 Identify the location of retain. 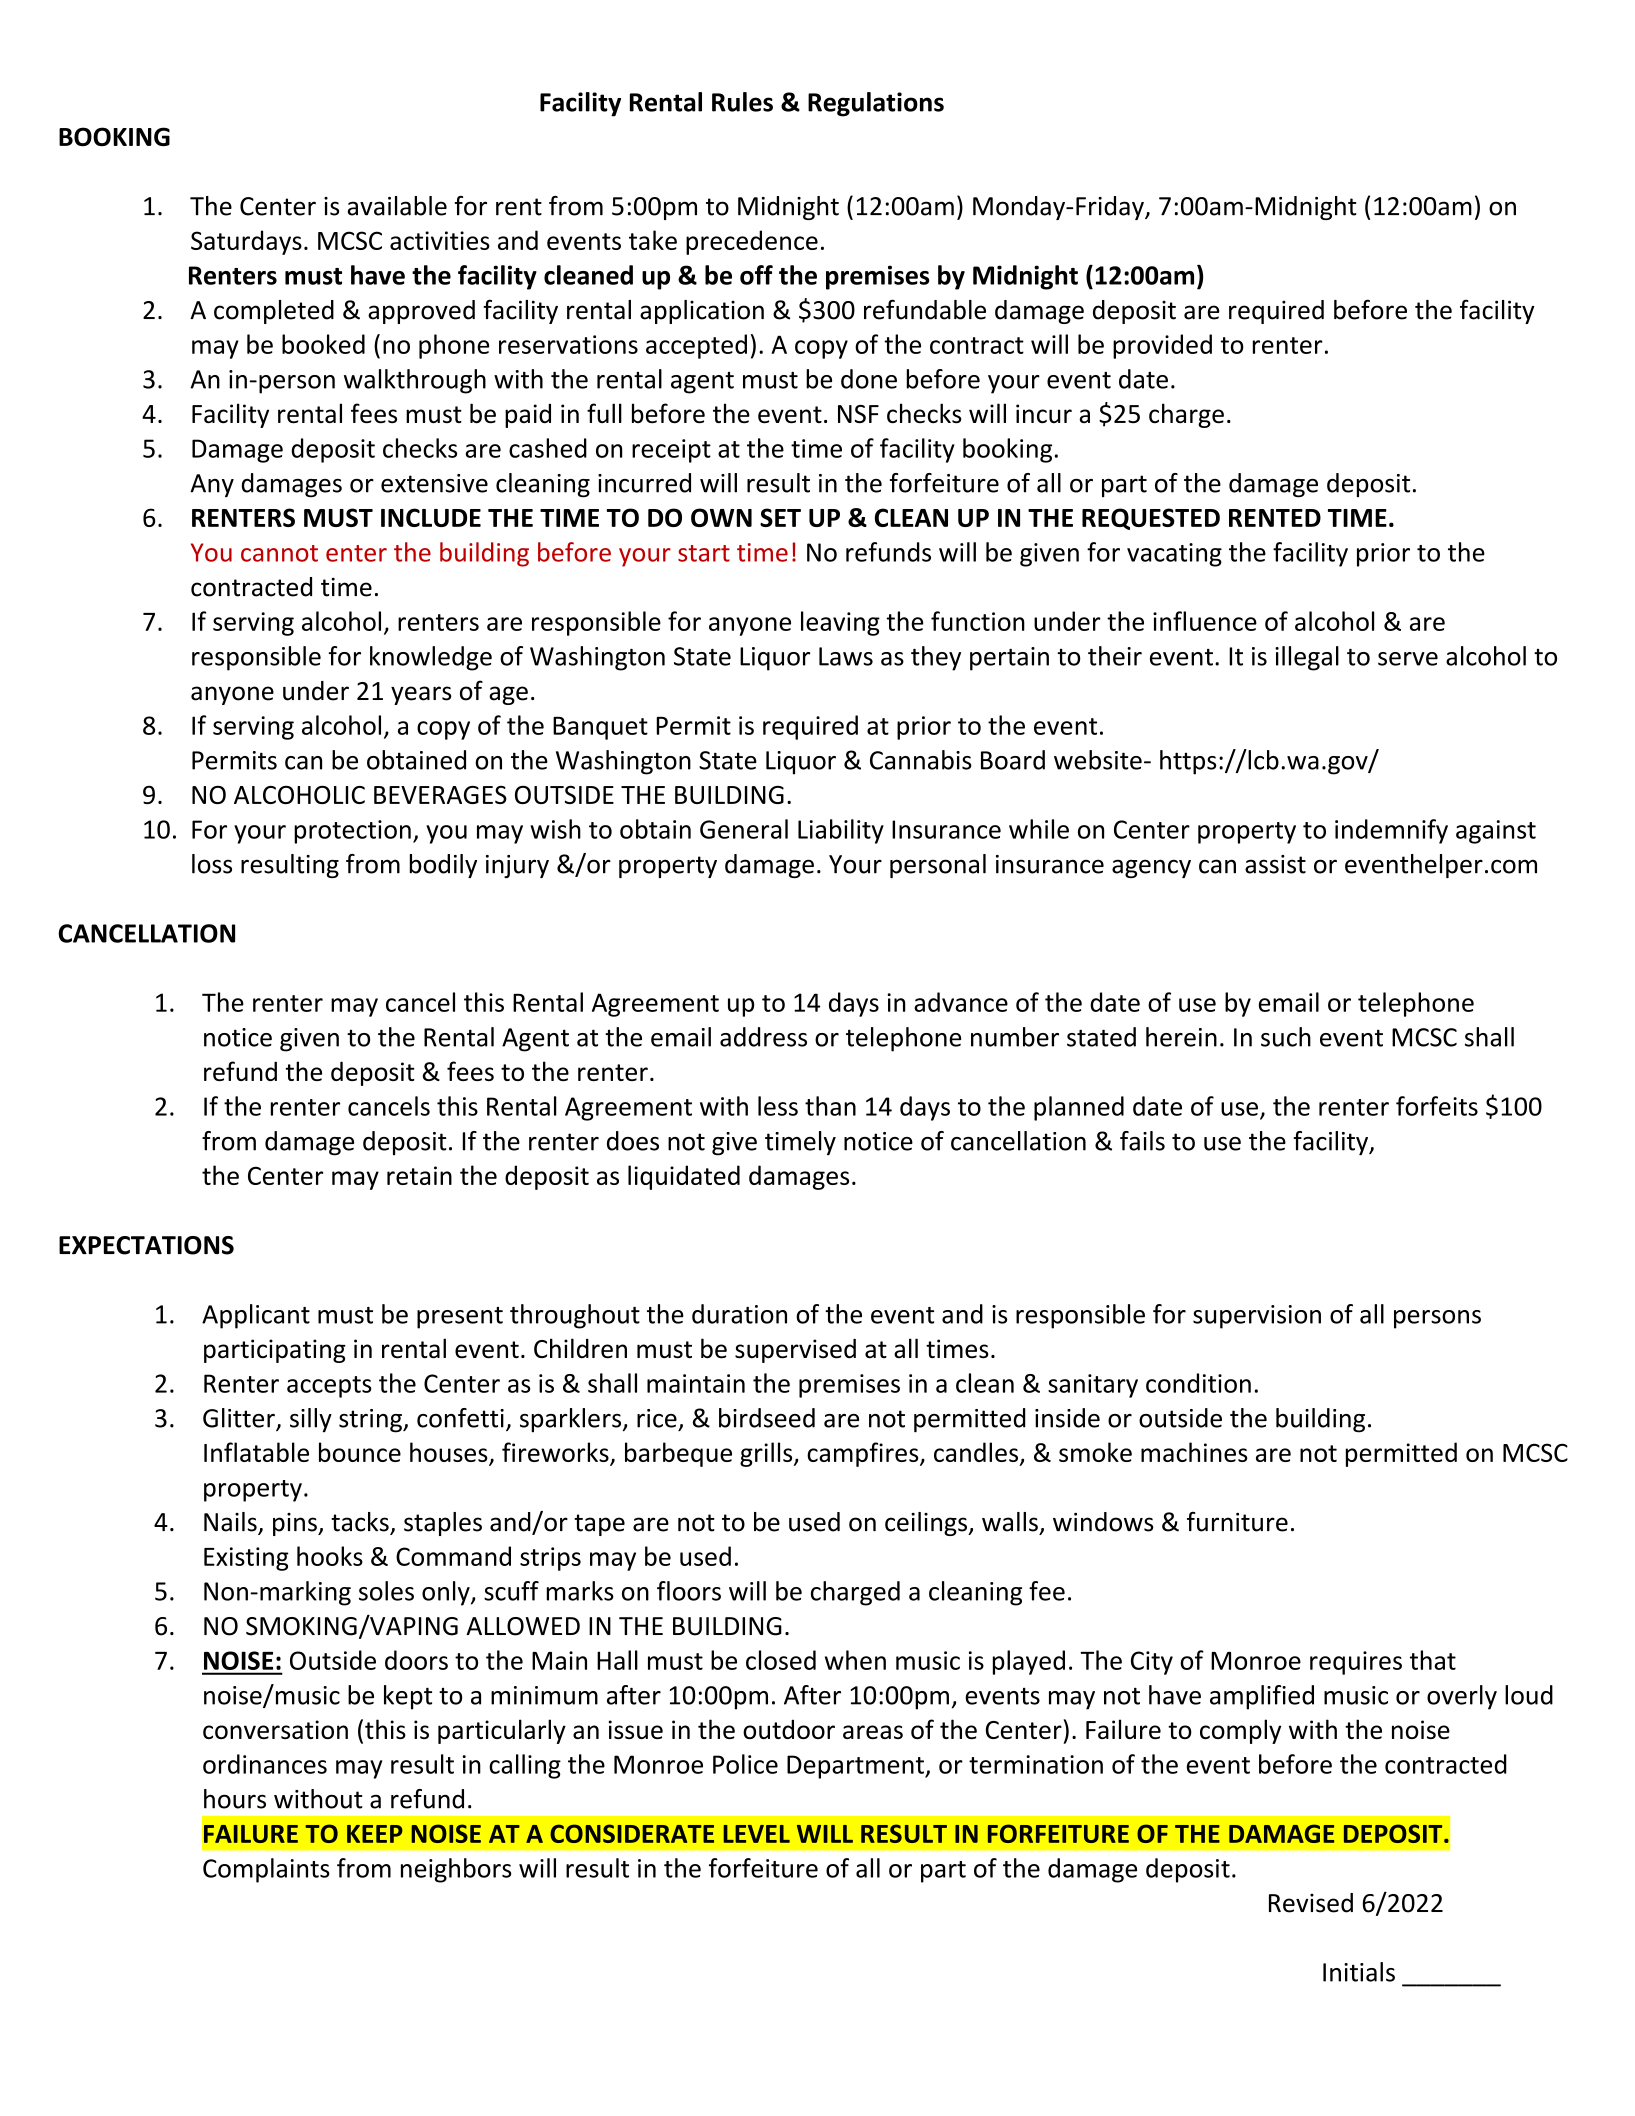
(419, 1175).
